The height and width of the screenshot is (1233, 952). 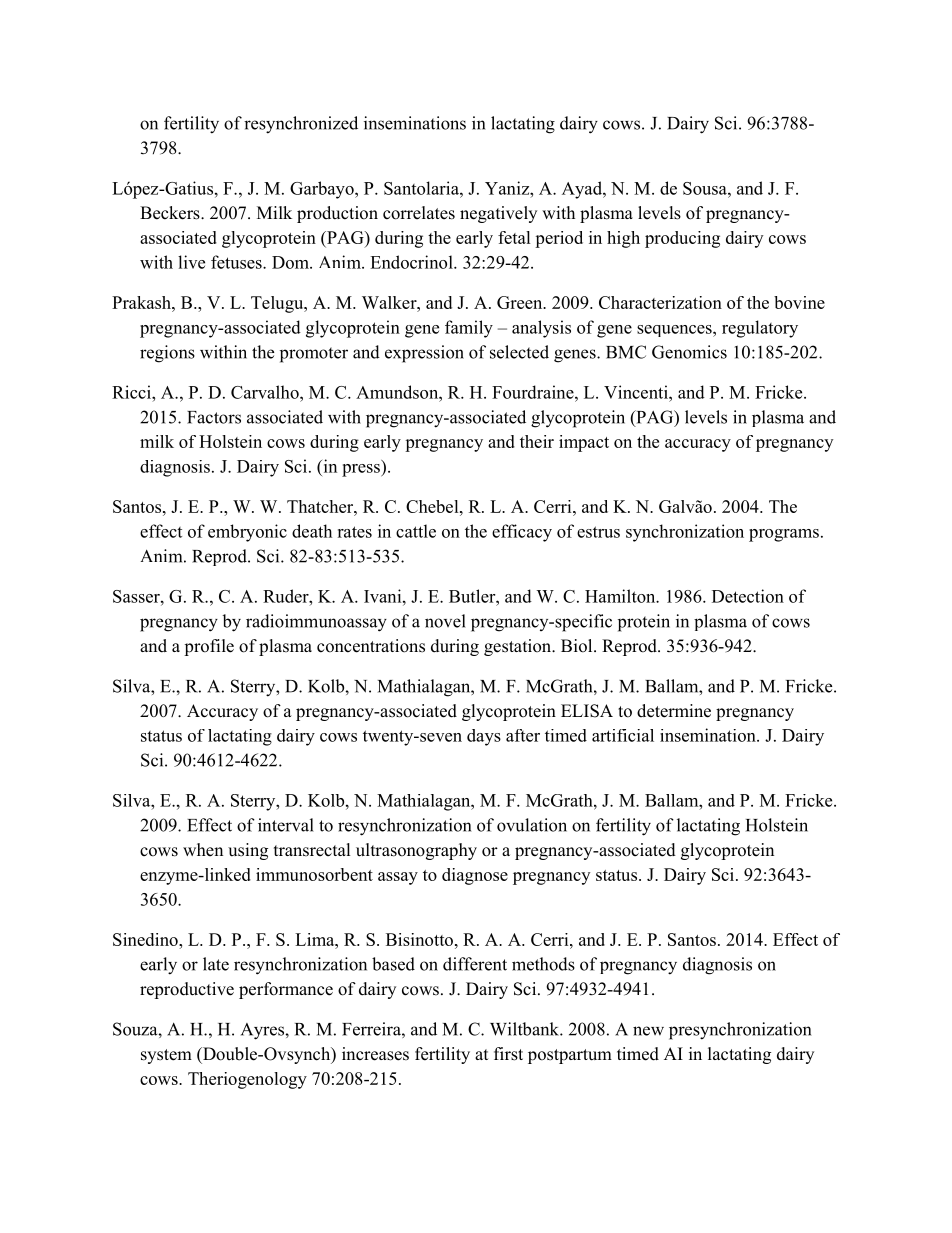 I want to click on embryonic, so click(x=247, y=533).
